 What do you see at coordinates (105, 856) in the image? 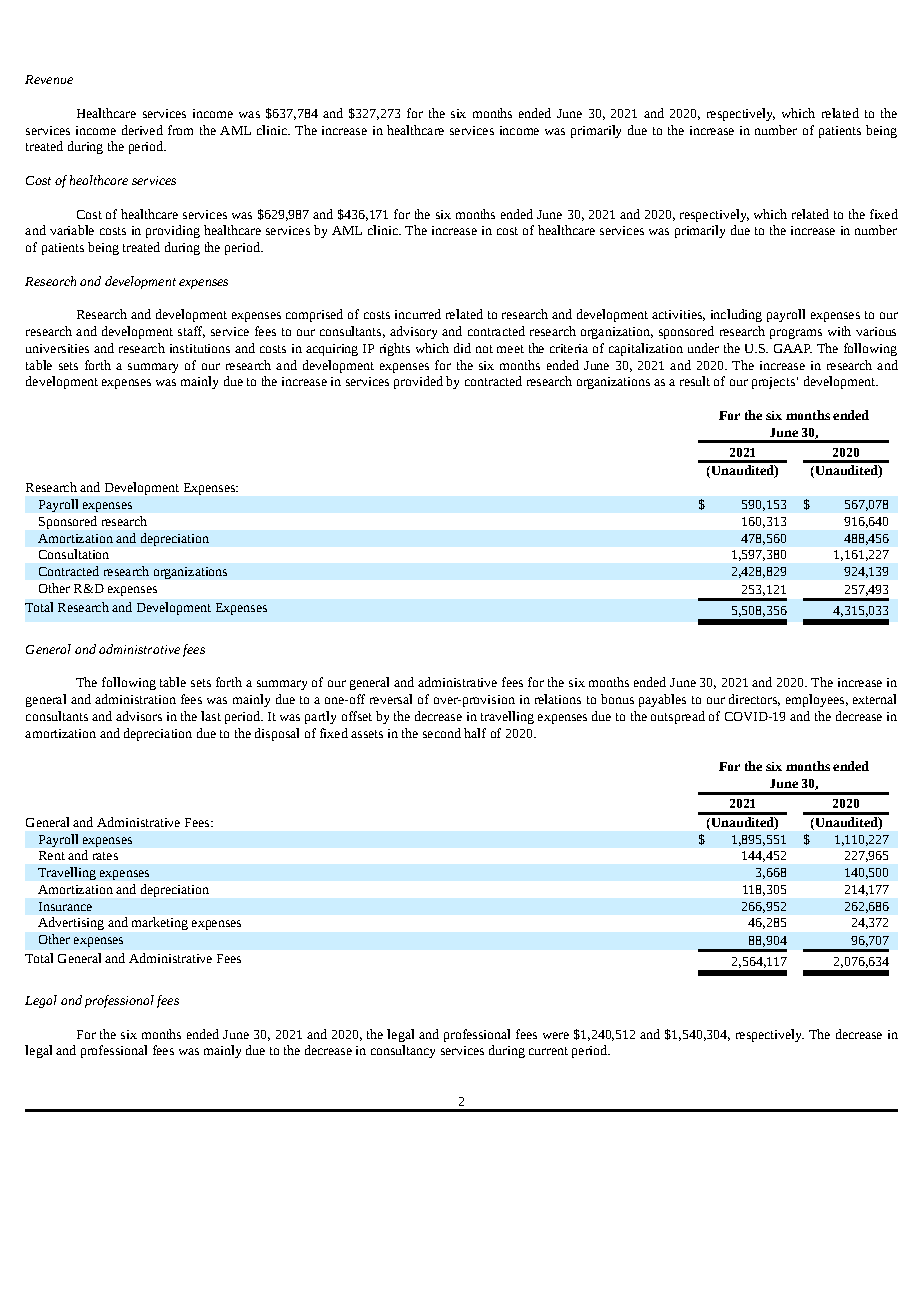
I see `rates` at bounding box center [105, 856].
